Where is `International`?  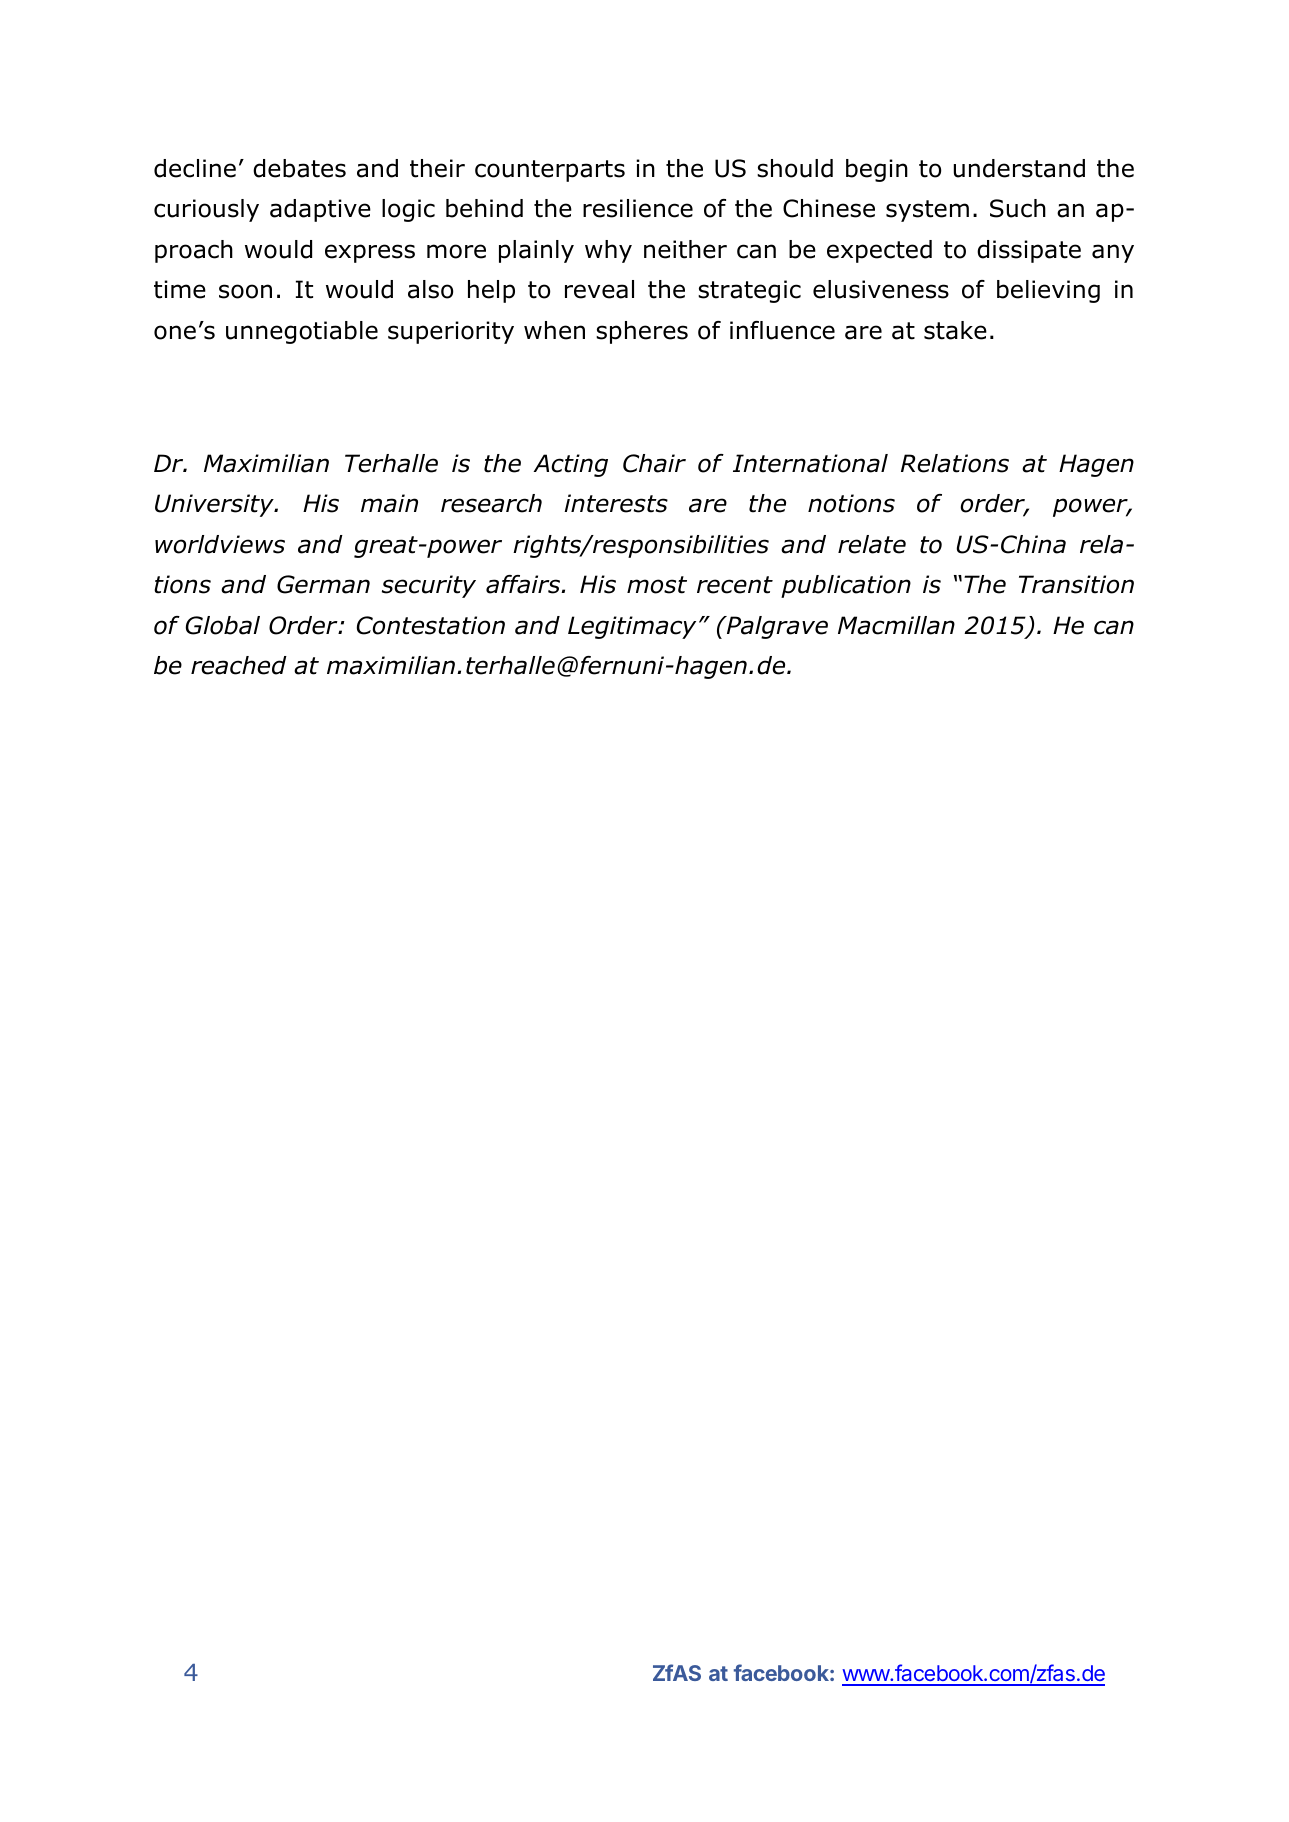
International is located at coordinates (810, 463).
